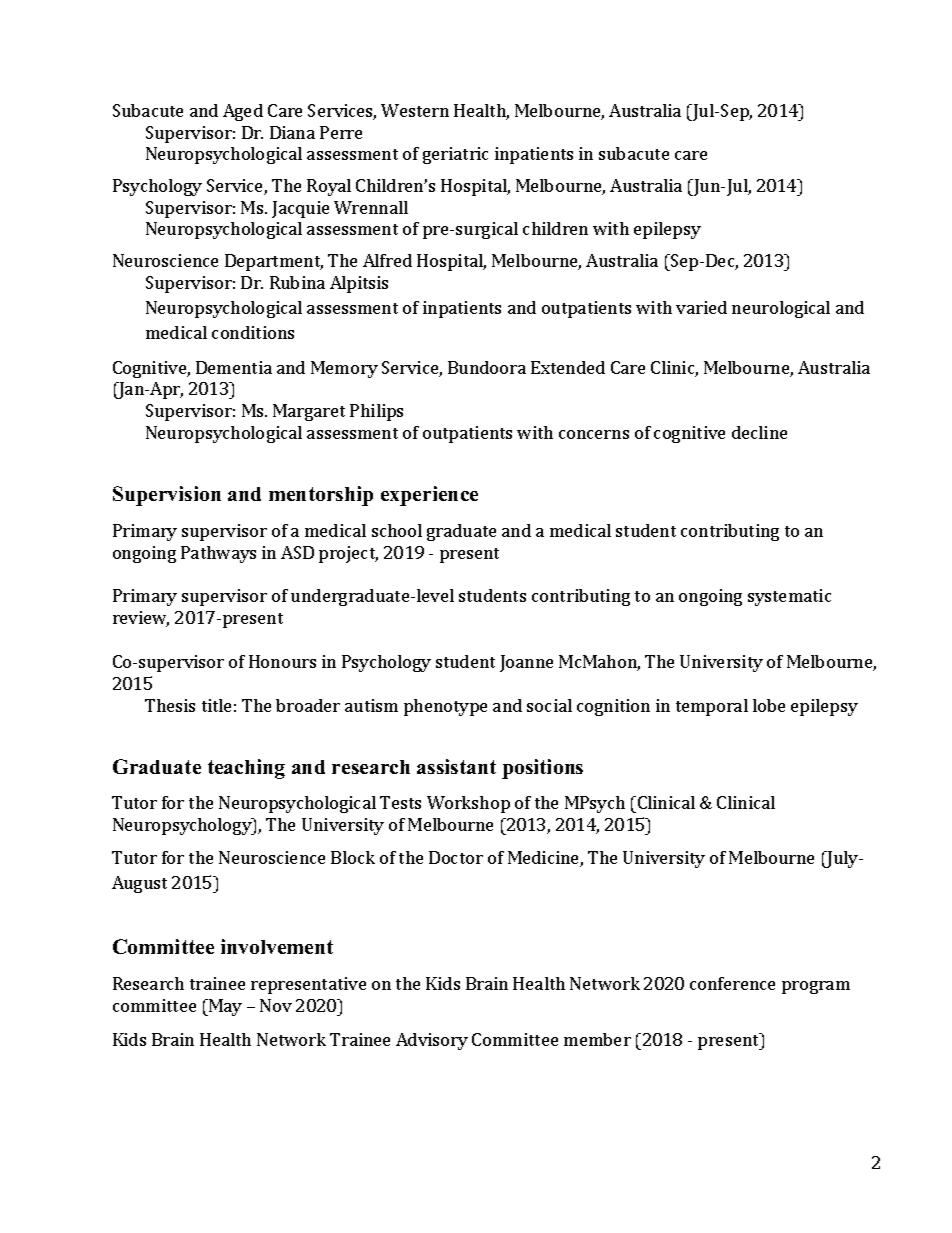  I want to click on varied, so click(701, 307).
